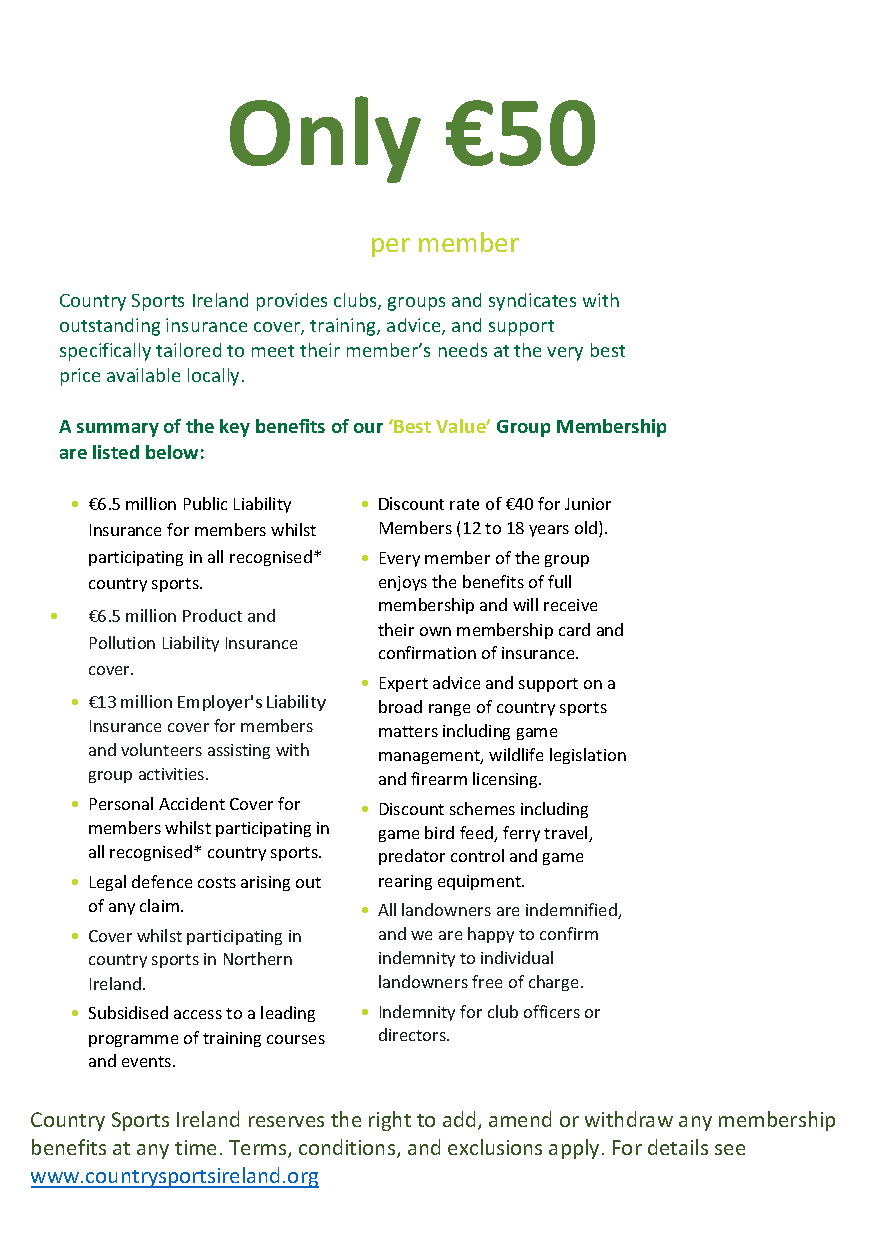 The height and width of the document is (1250, 884). What do you see at coordinates (195, 1147) in the document?
I see `time` at bounding box center [195, 1147].
